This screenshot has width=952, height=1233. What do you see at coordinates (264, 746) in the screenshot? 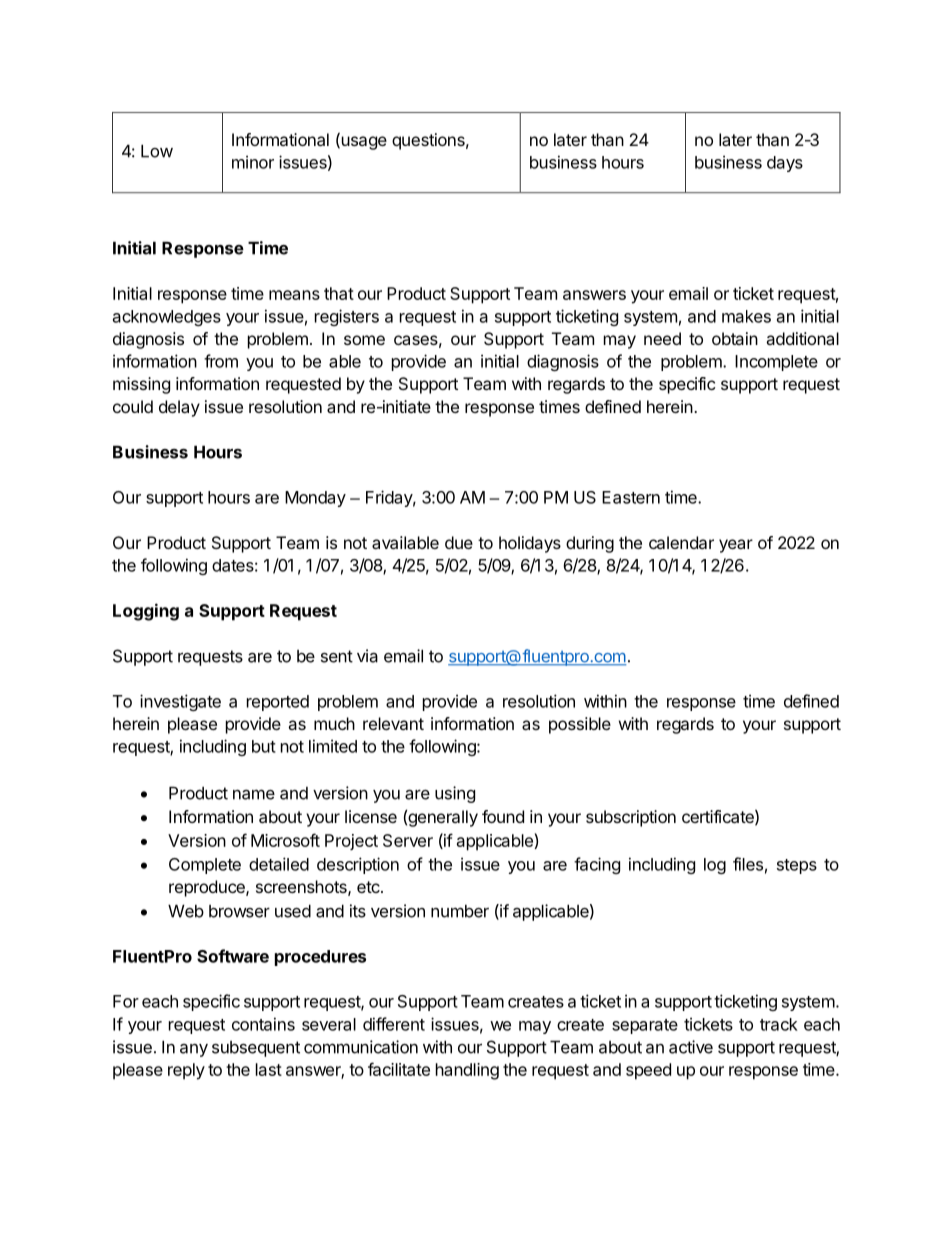
I see `but` at bounding box center [264, 746].
